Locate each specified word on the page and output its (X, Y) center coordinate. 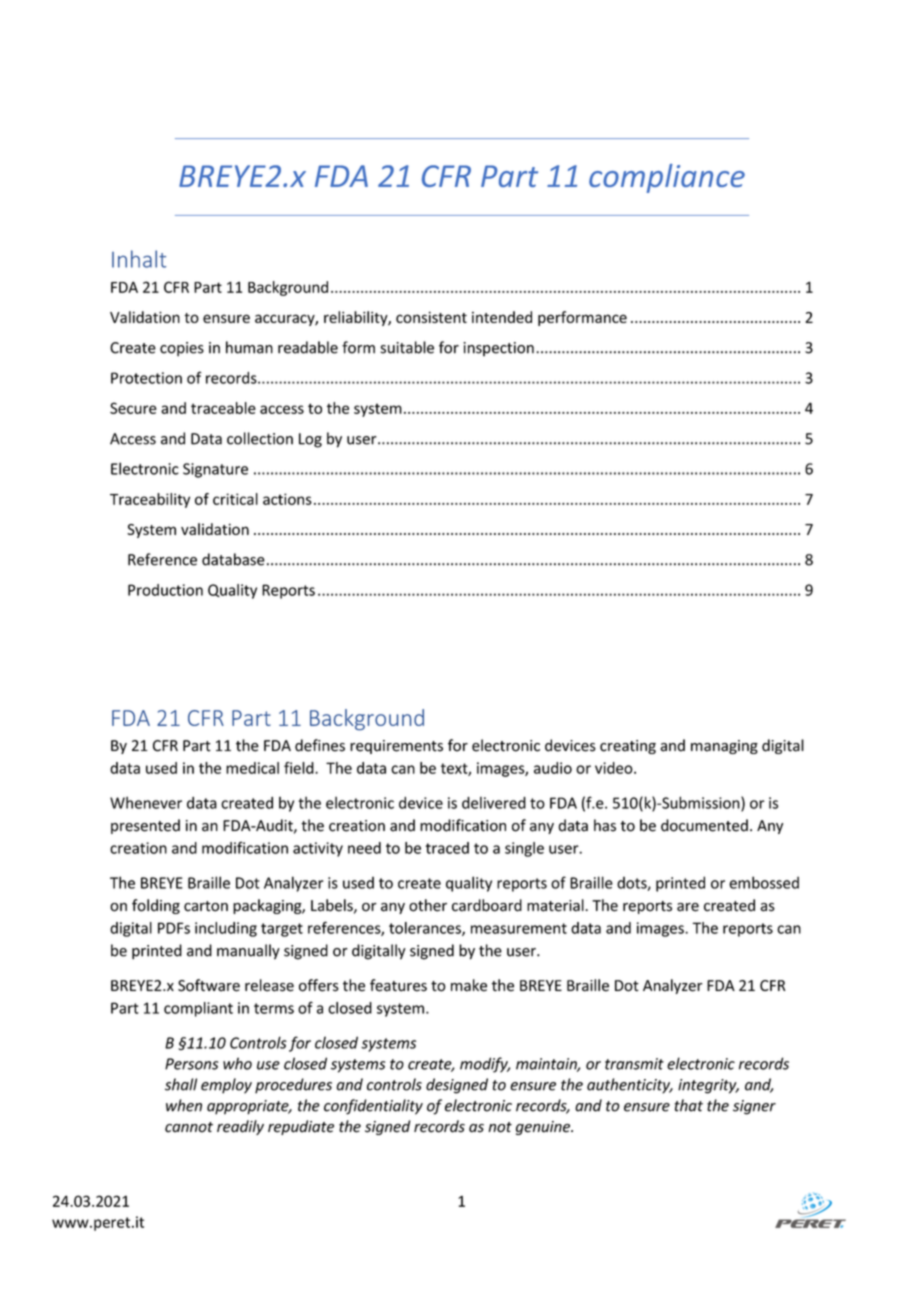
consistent (431, 317)
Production (165, 590)
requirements (396, 747)
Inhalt (139, 259)
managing (724, 747)
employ (226, 1086)
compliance (667, 178)
